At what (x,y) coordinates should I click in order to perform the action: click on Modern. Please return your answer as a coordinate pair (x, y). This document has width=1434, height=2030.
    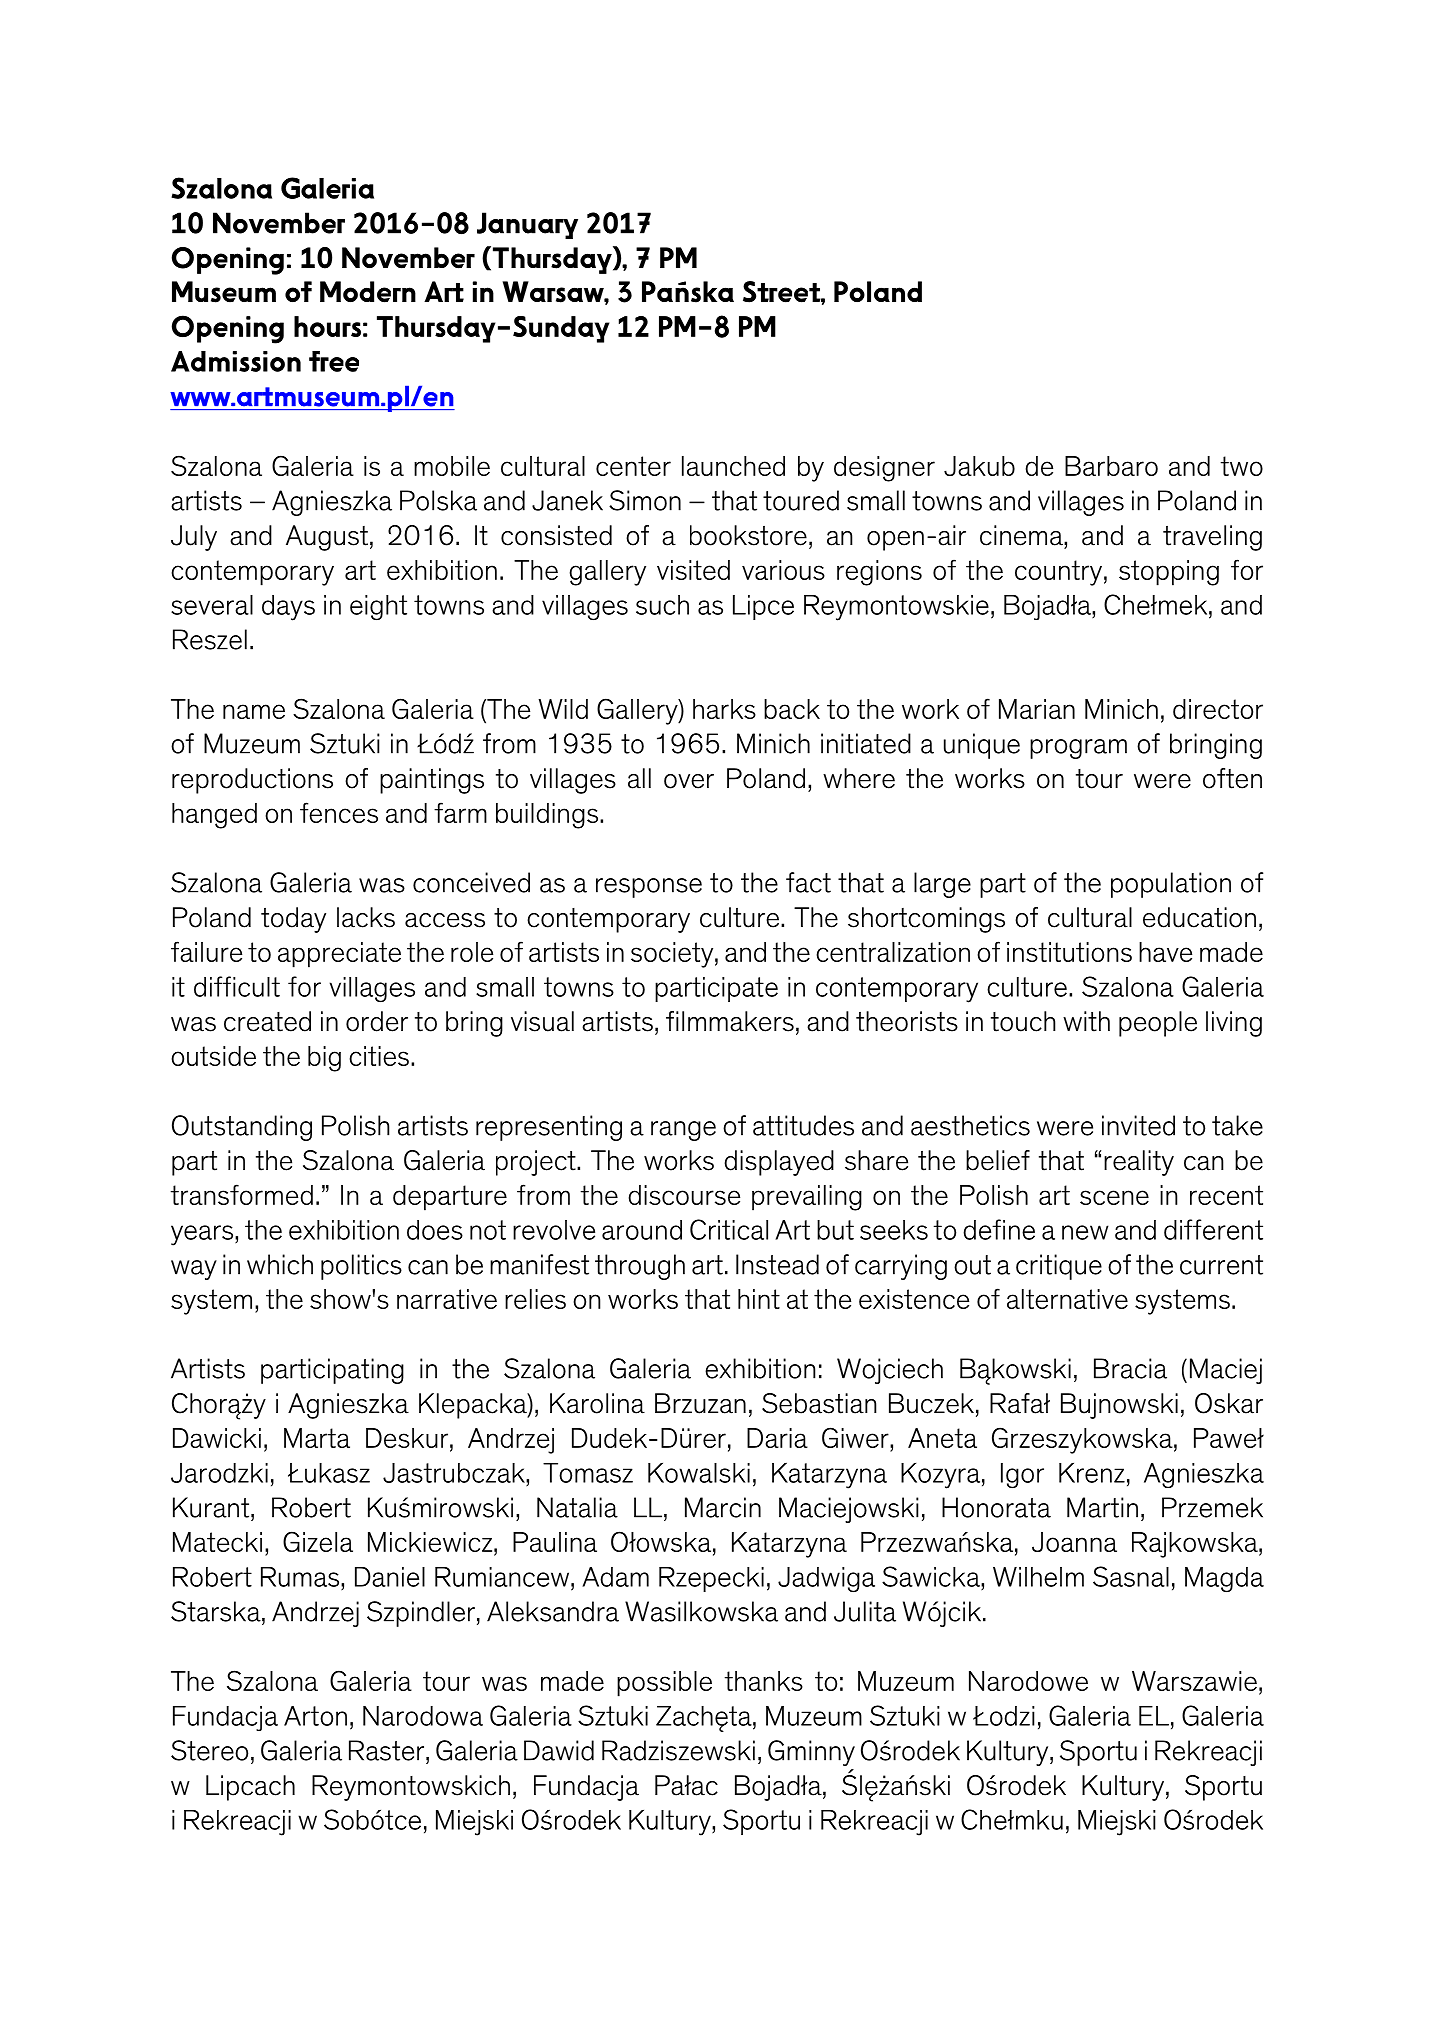
    Looking at the image, I should click on (368, 292).
